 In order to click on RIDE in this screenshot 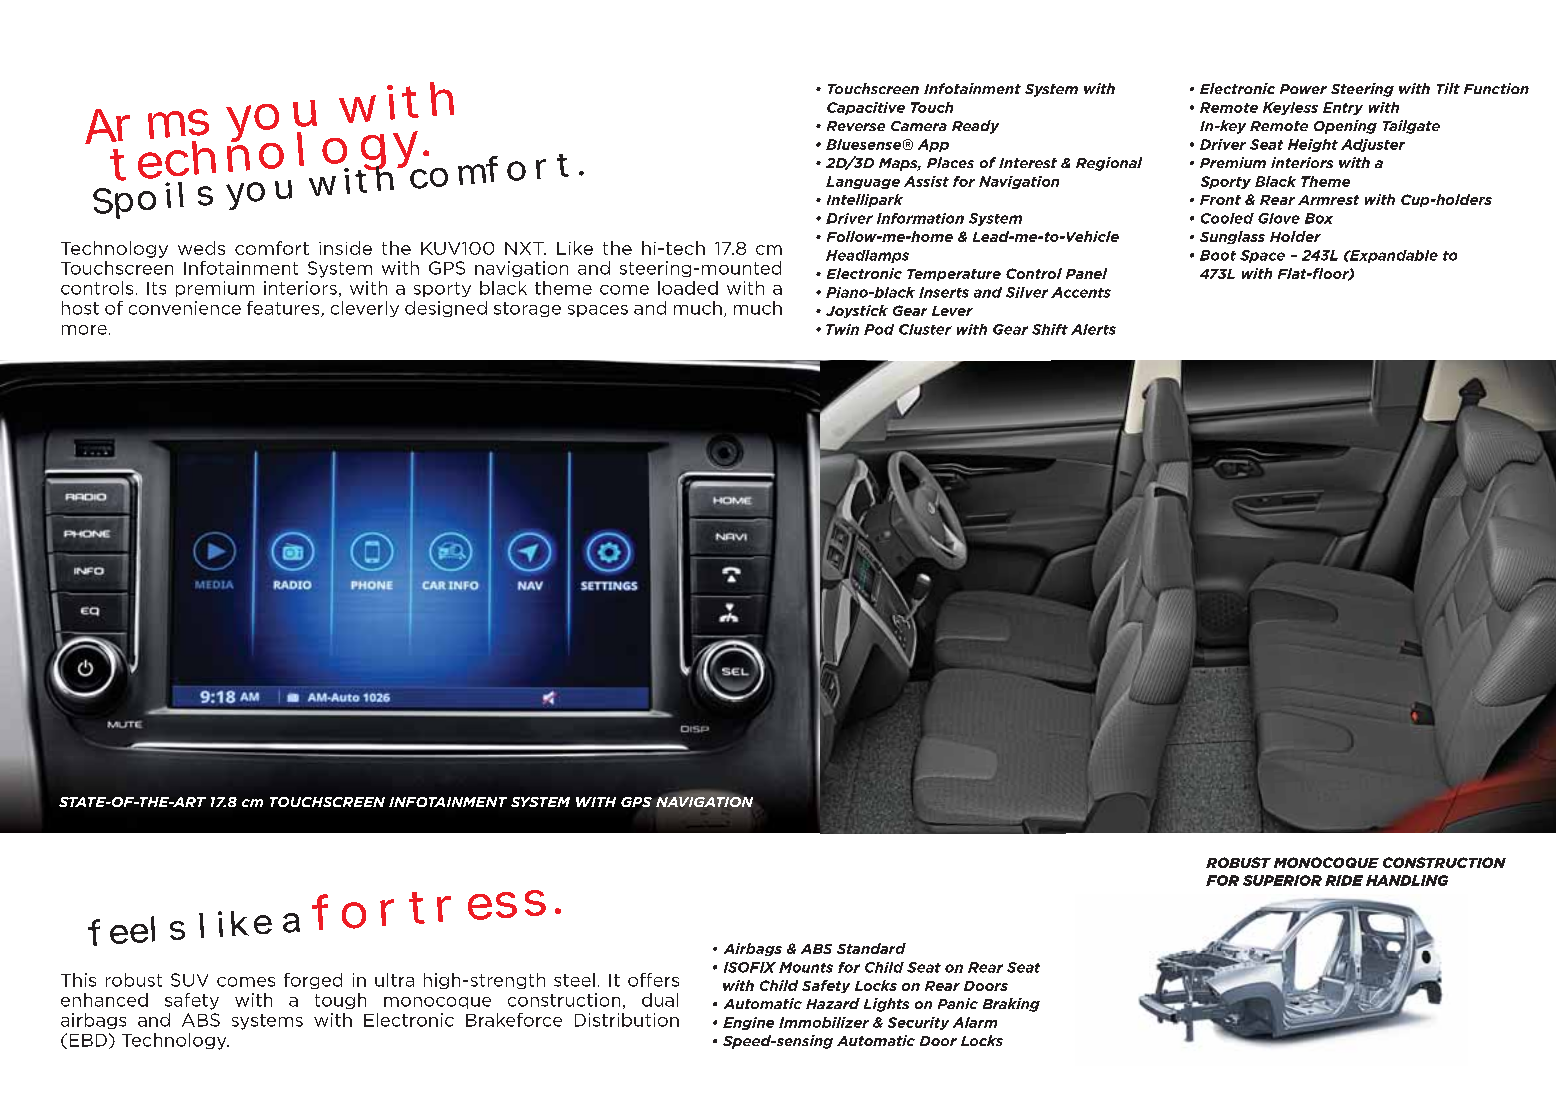, I will do `click(1344, 880)`.
